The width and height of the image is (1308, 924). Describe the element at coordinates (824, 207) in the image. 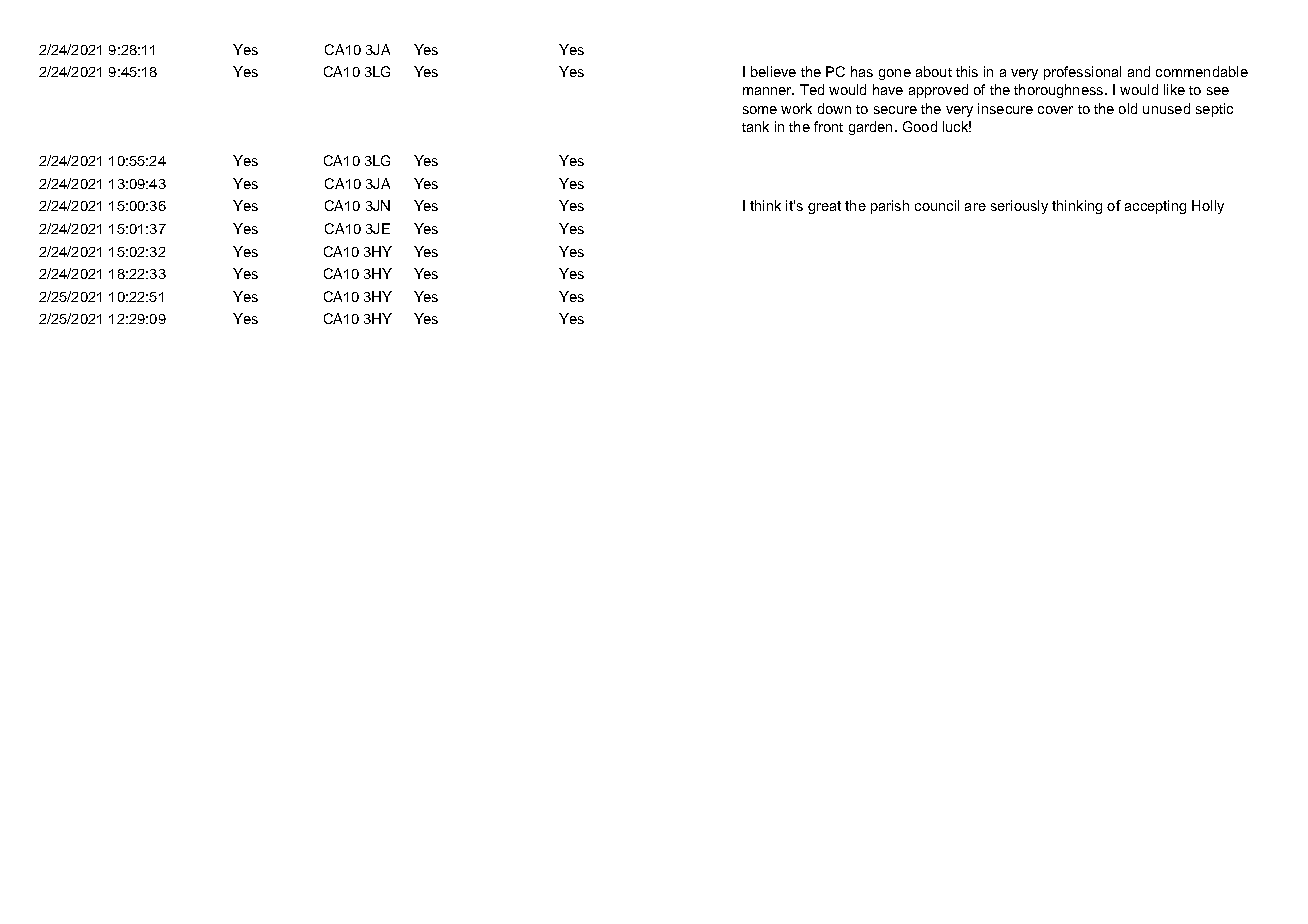

I see `great` at that location.
